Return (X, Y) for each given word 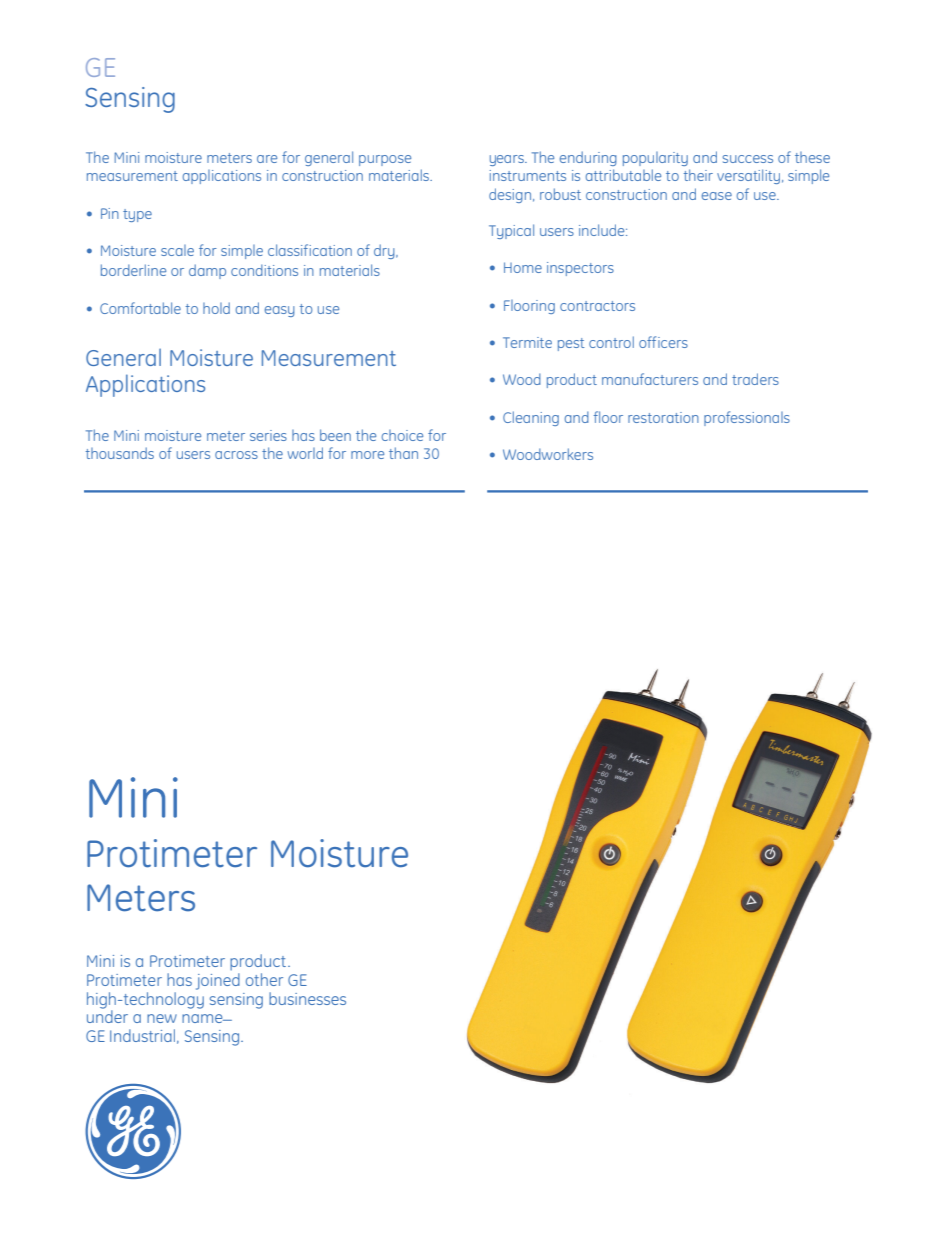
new (162, 1018)
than (403, 453)
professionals (747, 418)
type (137, 215)
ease (717, 196)
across (236, 455)
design (511, 195)
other (264, 979)
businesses (307, 998)
